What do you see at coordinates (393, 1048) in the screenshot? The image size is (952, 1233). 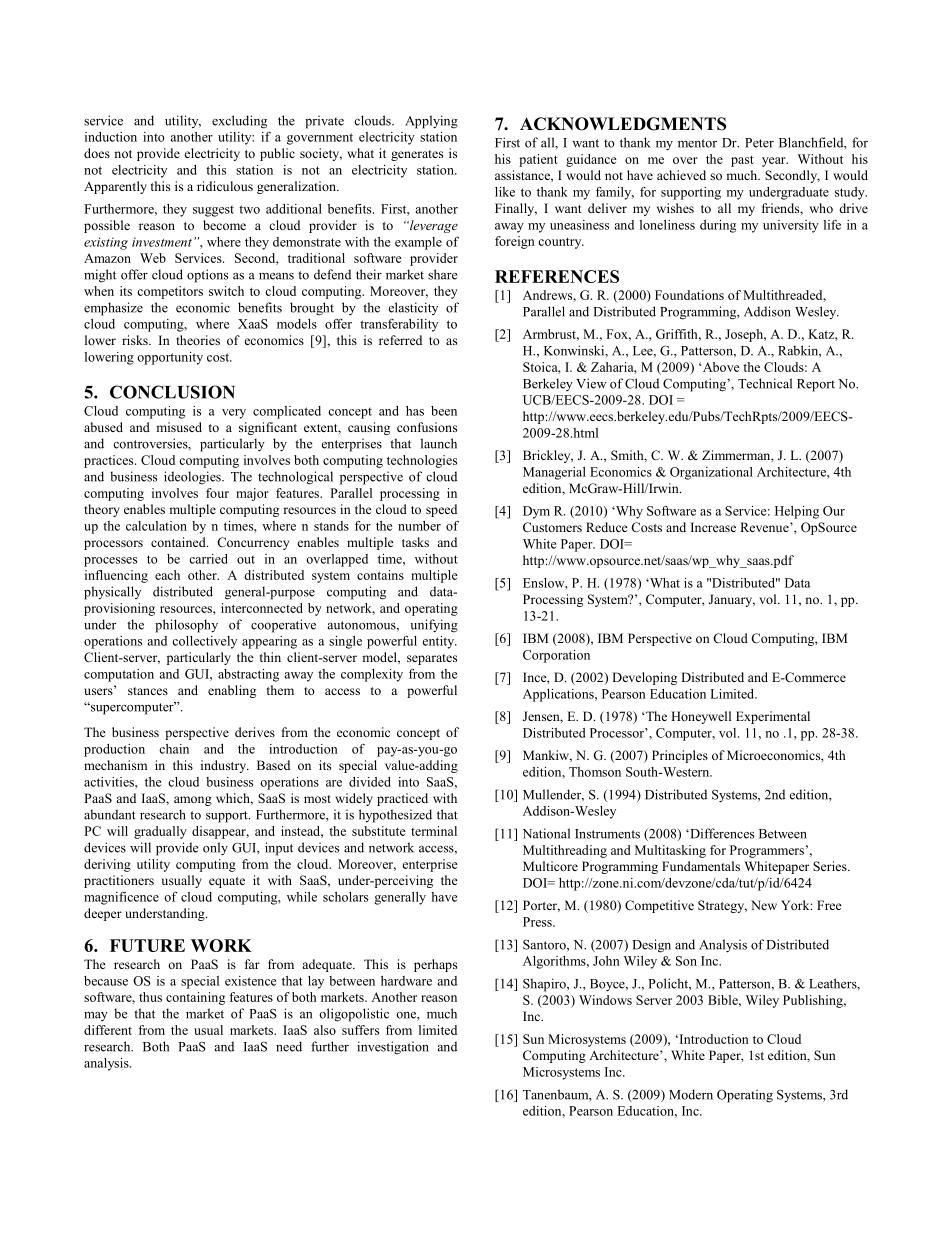 I see `investigation` at bounding box center [393, 1048].
